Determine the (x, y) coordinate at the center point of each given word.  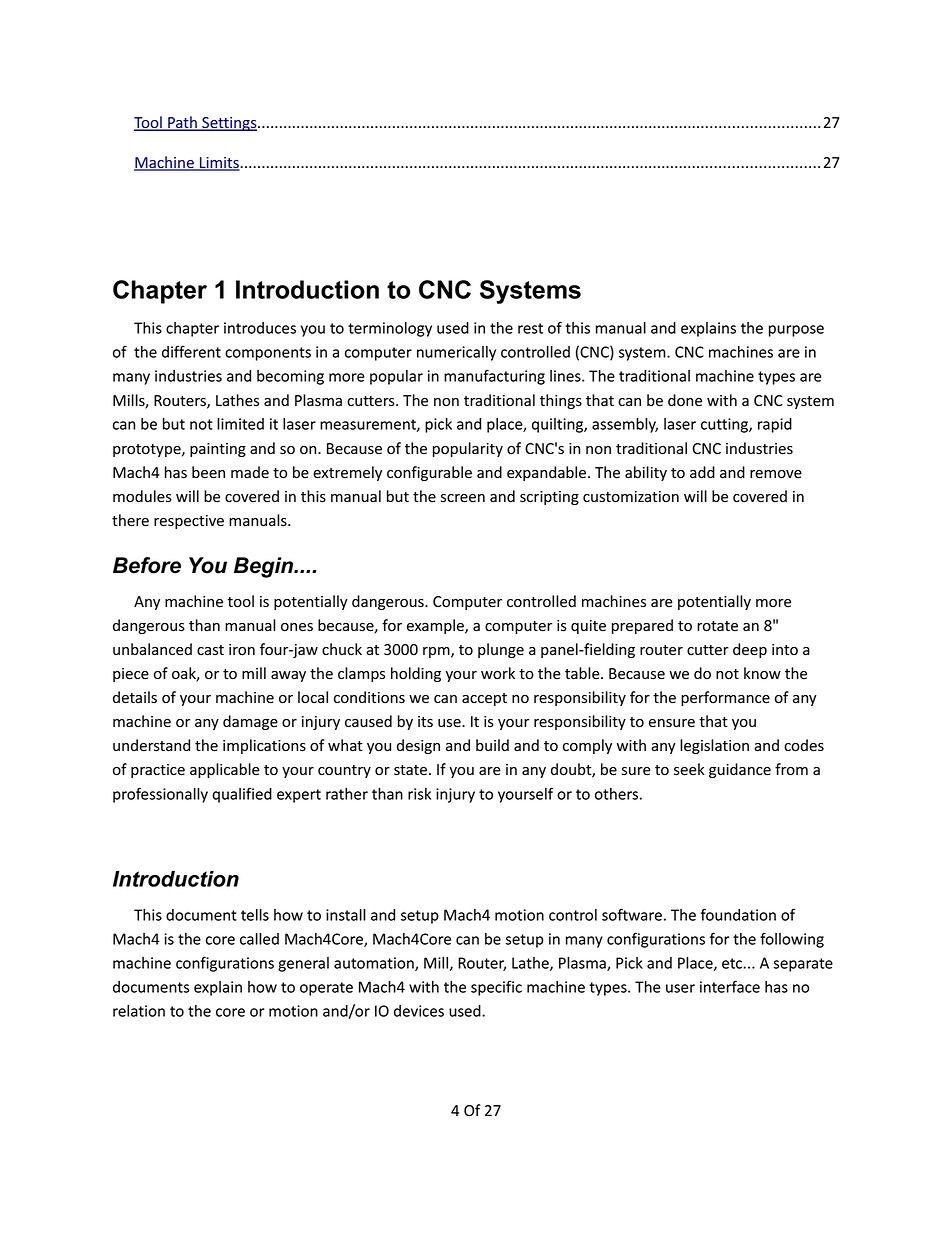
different (191, 351)
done (685, 400)
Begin (264, 567)
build (492, 745)
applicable (225, 770)
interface (730, 986)
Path (182, 123)
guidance (740, 770)
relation (139, 1011)
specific (496, 988)
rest (530, 328)
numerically (456, 353)
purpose (796, 331)
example (436, 626)
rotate (717, 626)
